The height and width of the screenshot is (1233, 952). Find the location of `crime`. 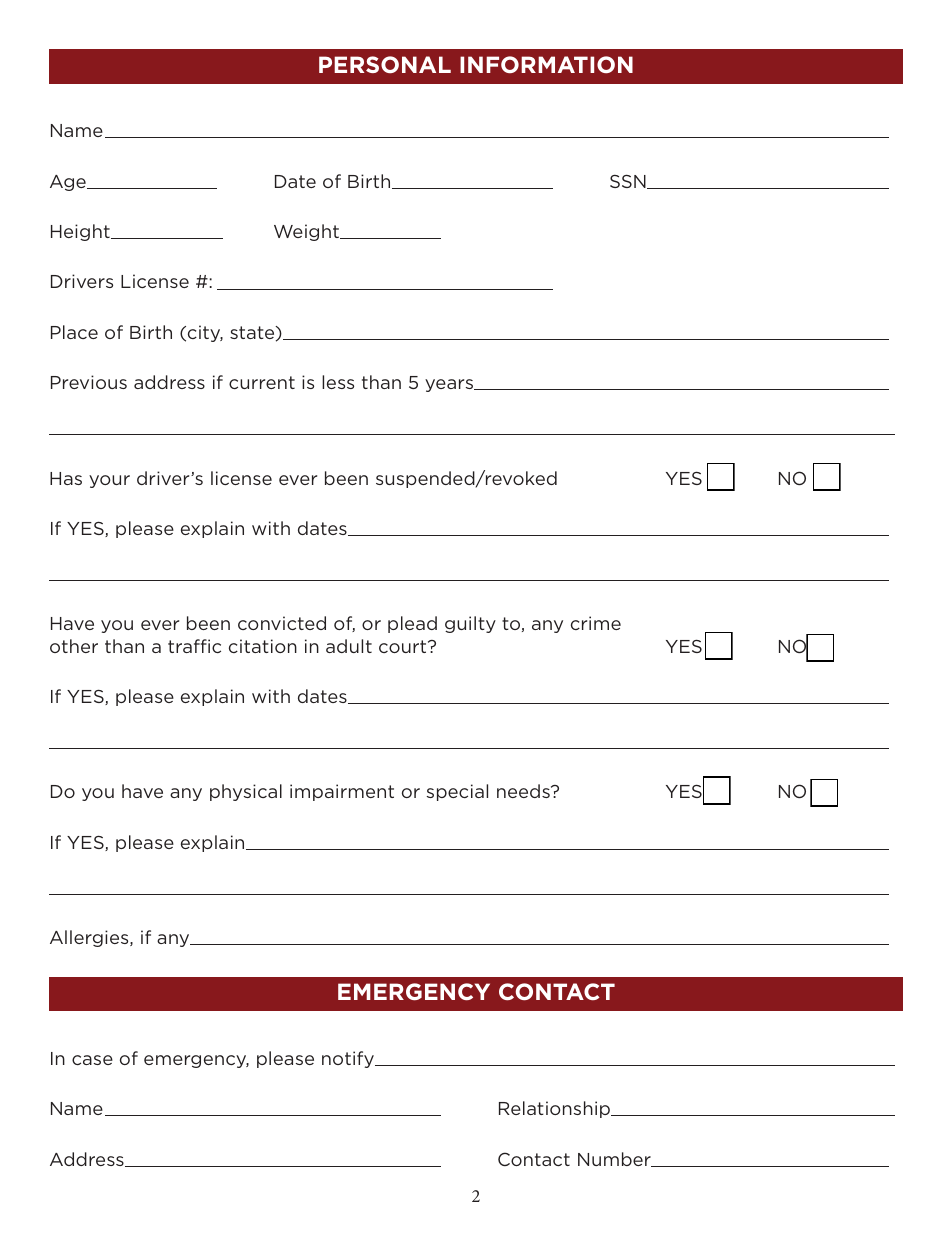

crime is located at coordinates (596, 623).
